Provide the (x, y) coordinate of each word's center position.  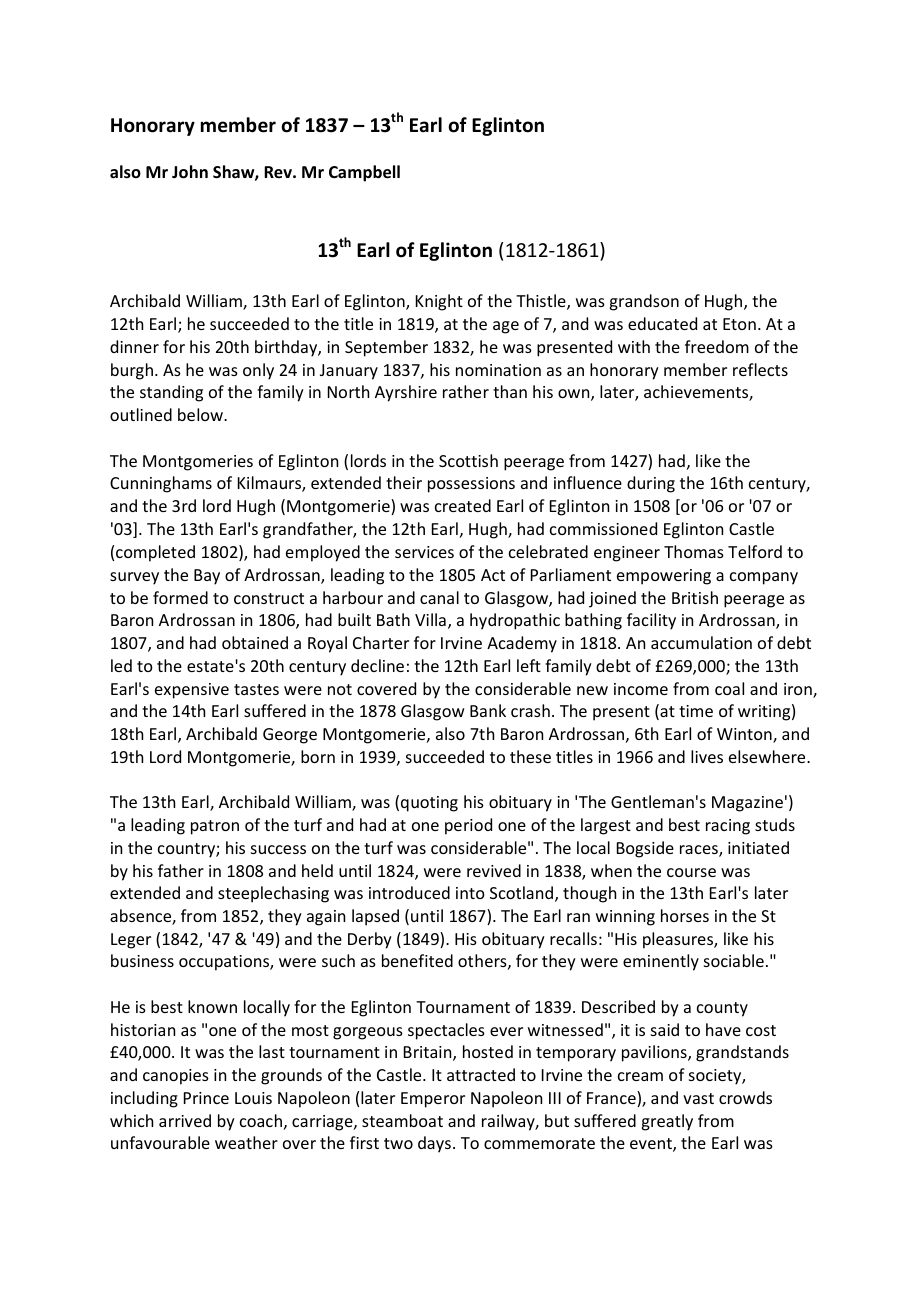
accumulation (701, 642)
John (190, 172)
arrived (185, 1120)
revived (494, 870)
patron (215, 827)
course (691, 872)
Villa (430, 619)
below (201, 414)
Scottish (468, 460)
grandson (644, 302)
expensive (192, 691)
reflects (760, 369)
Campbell (364, 173)
